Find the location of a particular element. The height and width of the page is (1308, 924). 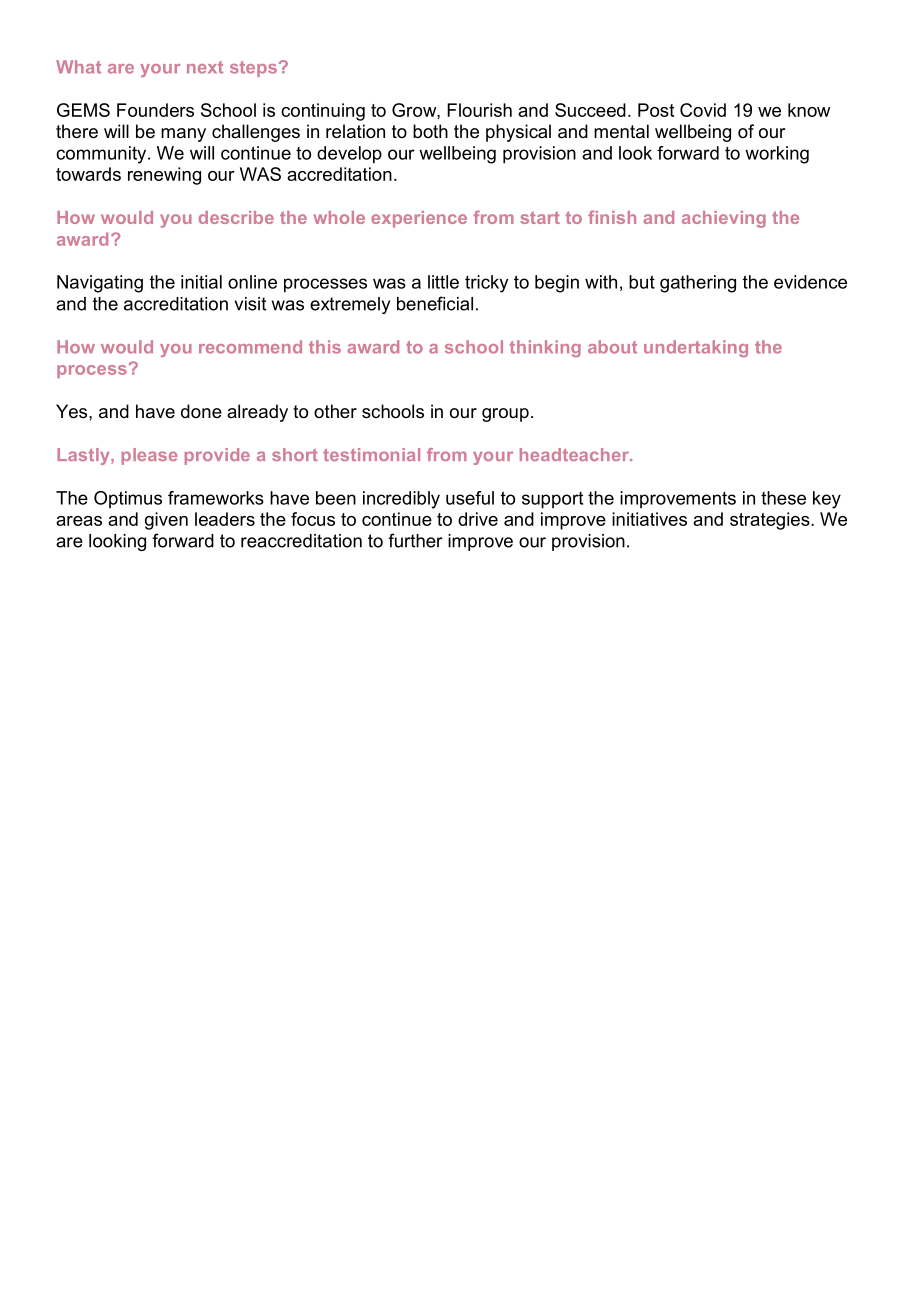

given is located at coordinates (166, 521).
